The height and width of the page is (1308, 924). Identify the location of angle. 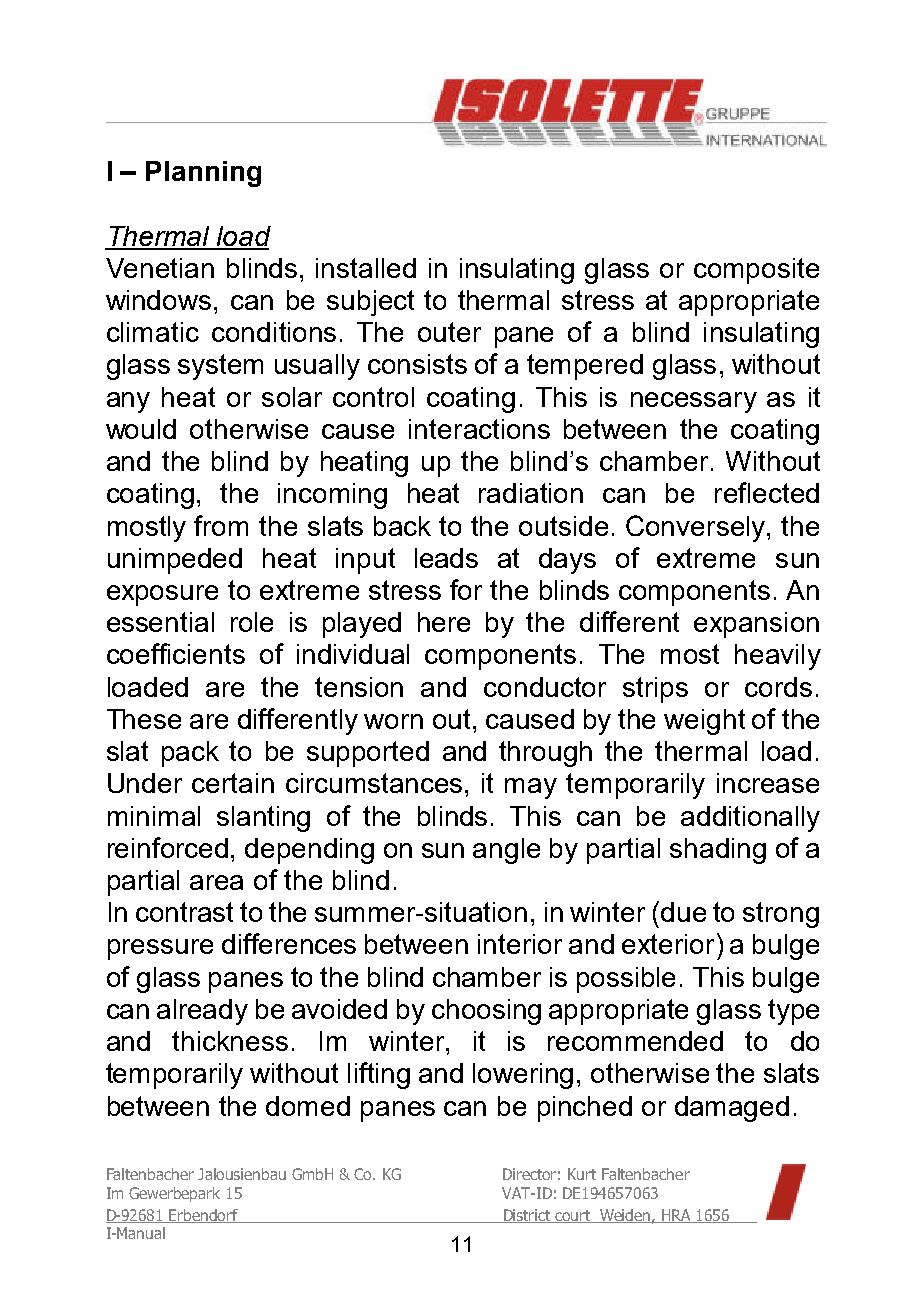
(506, 851).
